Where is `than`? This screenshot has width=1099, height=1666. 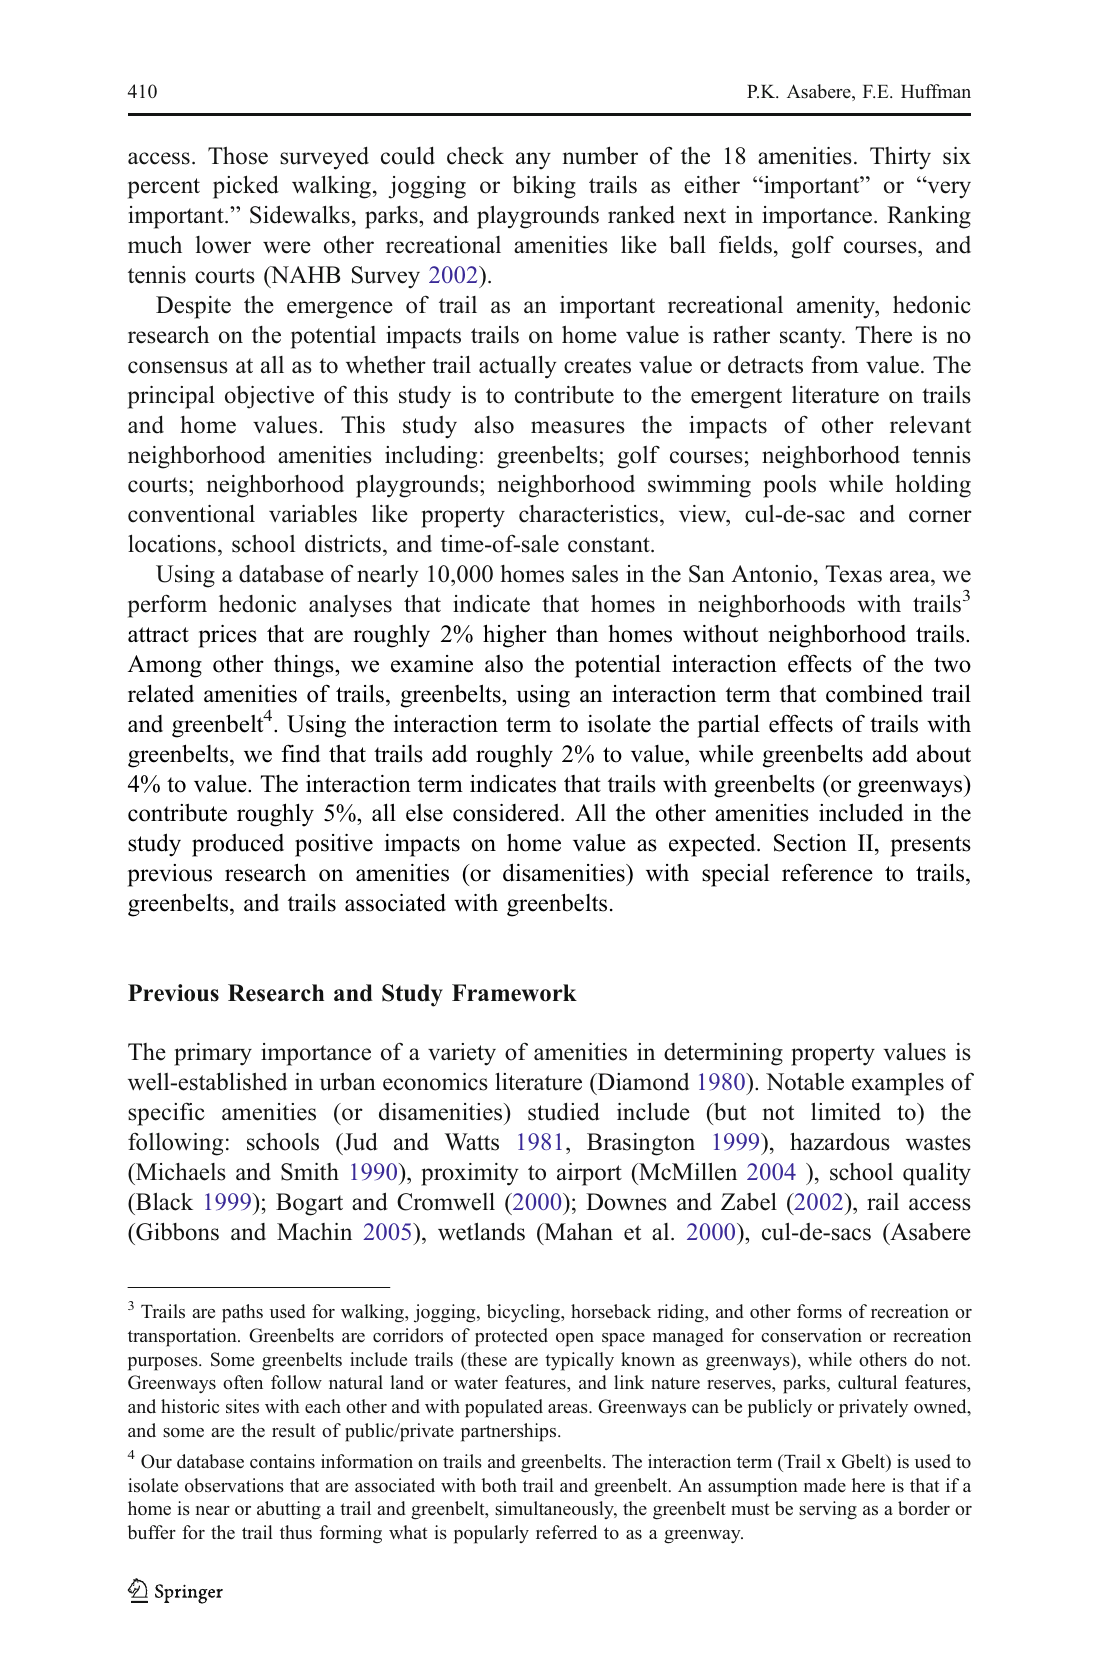
than is located at coordinates (577, 633).
